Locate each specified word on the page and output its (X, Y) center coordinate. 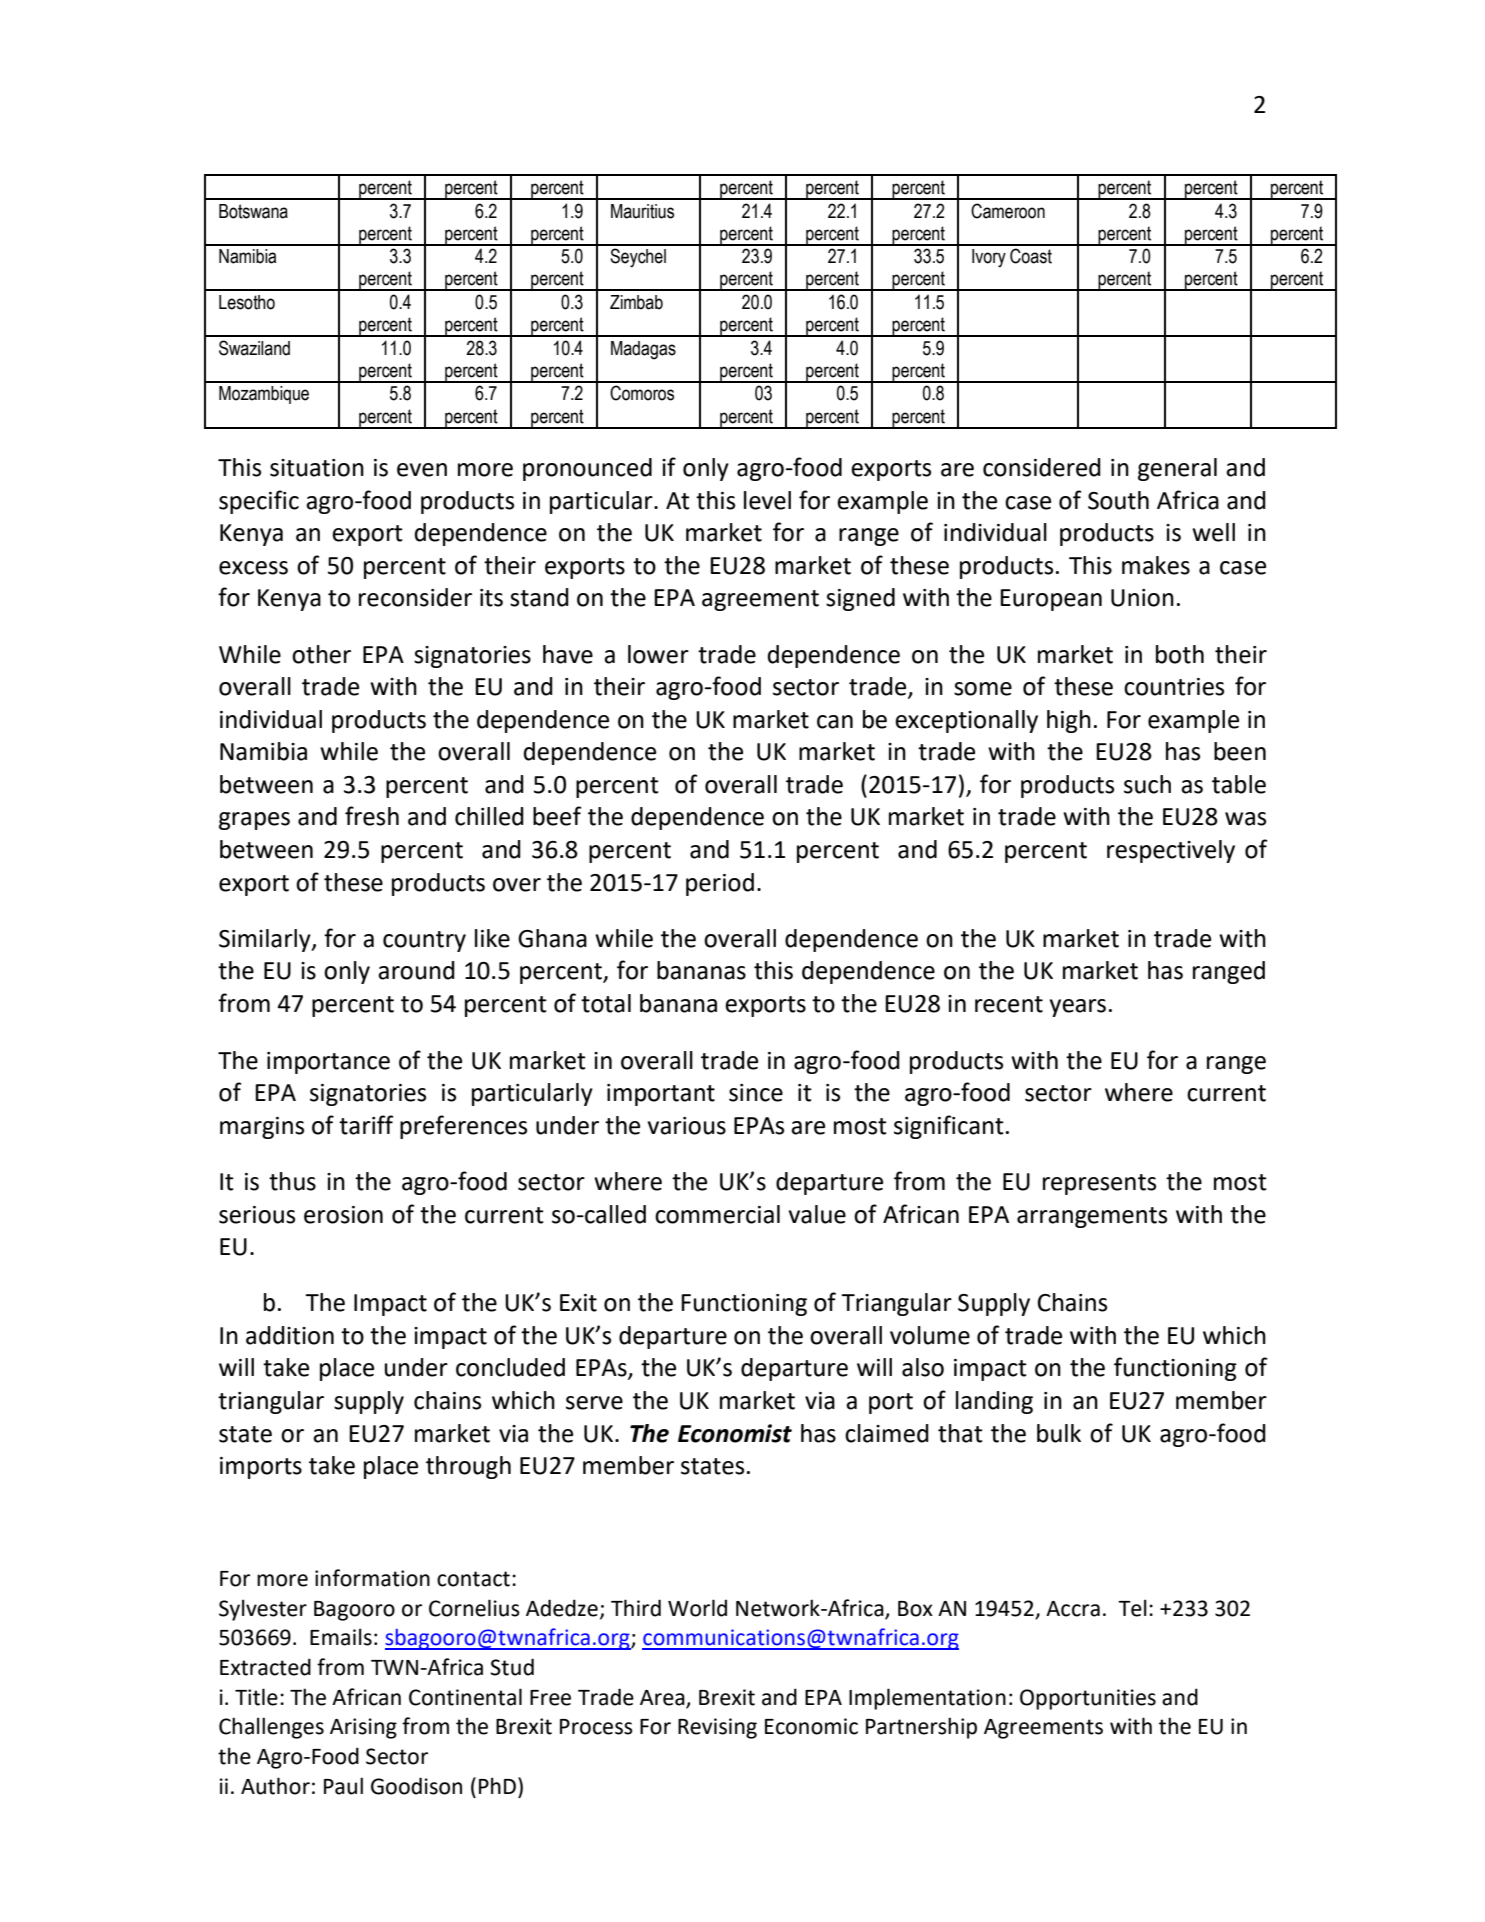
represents (1099, 1184)
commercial (717, 1214)
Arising (363, 1728)
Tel (1132, 1608)
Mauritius (642, 211)
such (1147, 784)
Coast (1031, 256)
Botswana (253, 211)
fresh (372, 816)
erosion (343, 1215)
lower (658, 654)
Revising (717, 1728)
